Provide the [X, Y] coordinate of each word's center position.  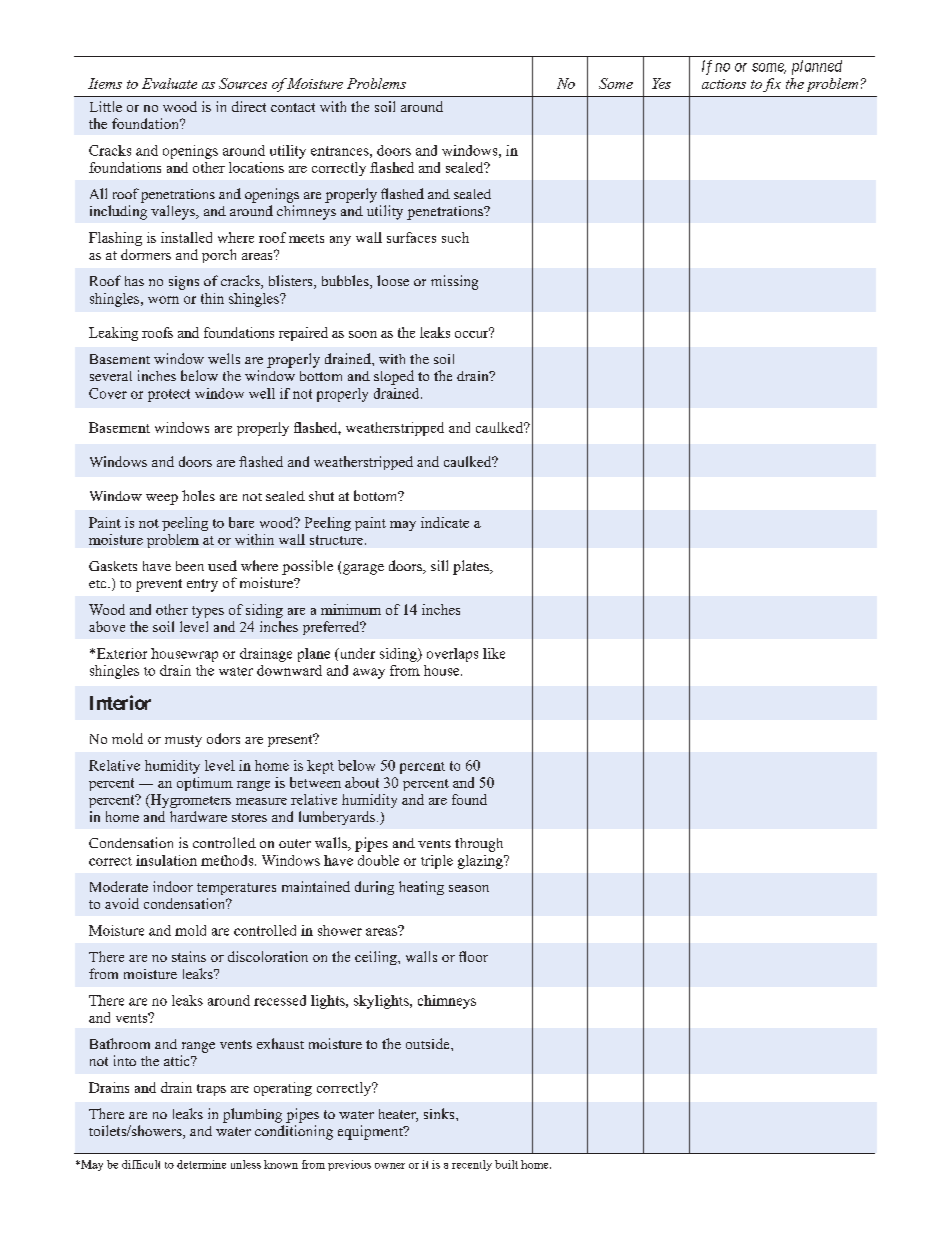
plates [472, 567]
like [494, 653]
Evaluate [169, 83]
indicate [445, 522]
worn [163, 300]
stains [189, 956]
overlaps [452, 655]
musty [183, 741]
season [469, 888]
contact [293, 107]
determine [201, 1164]
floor [473, 956]
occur [472, 333]
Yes [661, 83]
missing [454, 282]
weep [162, 499]
